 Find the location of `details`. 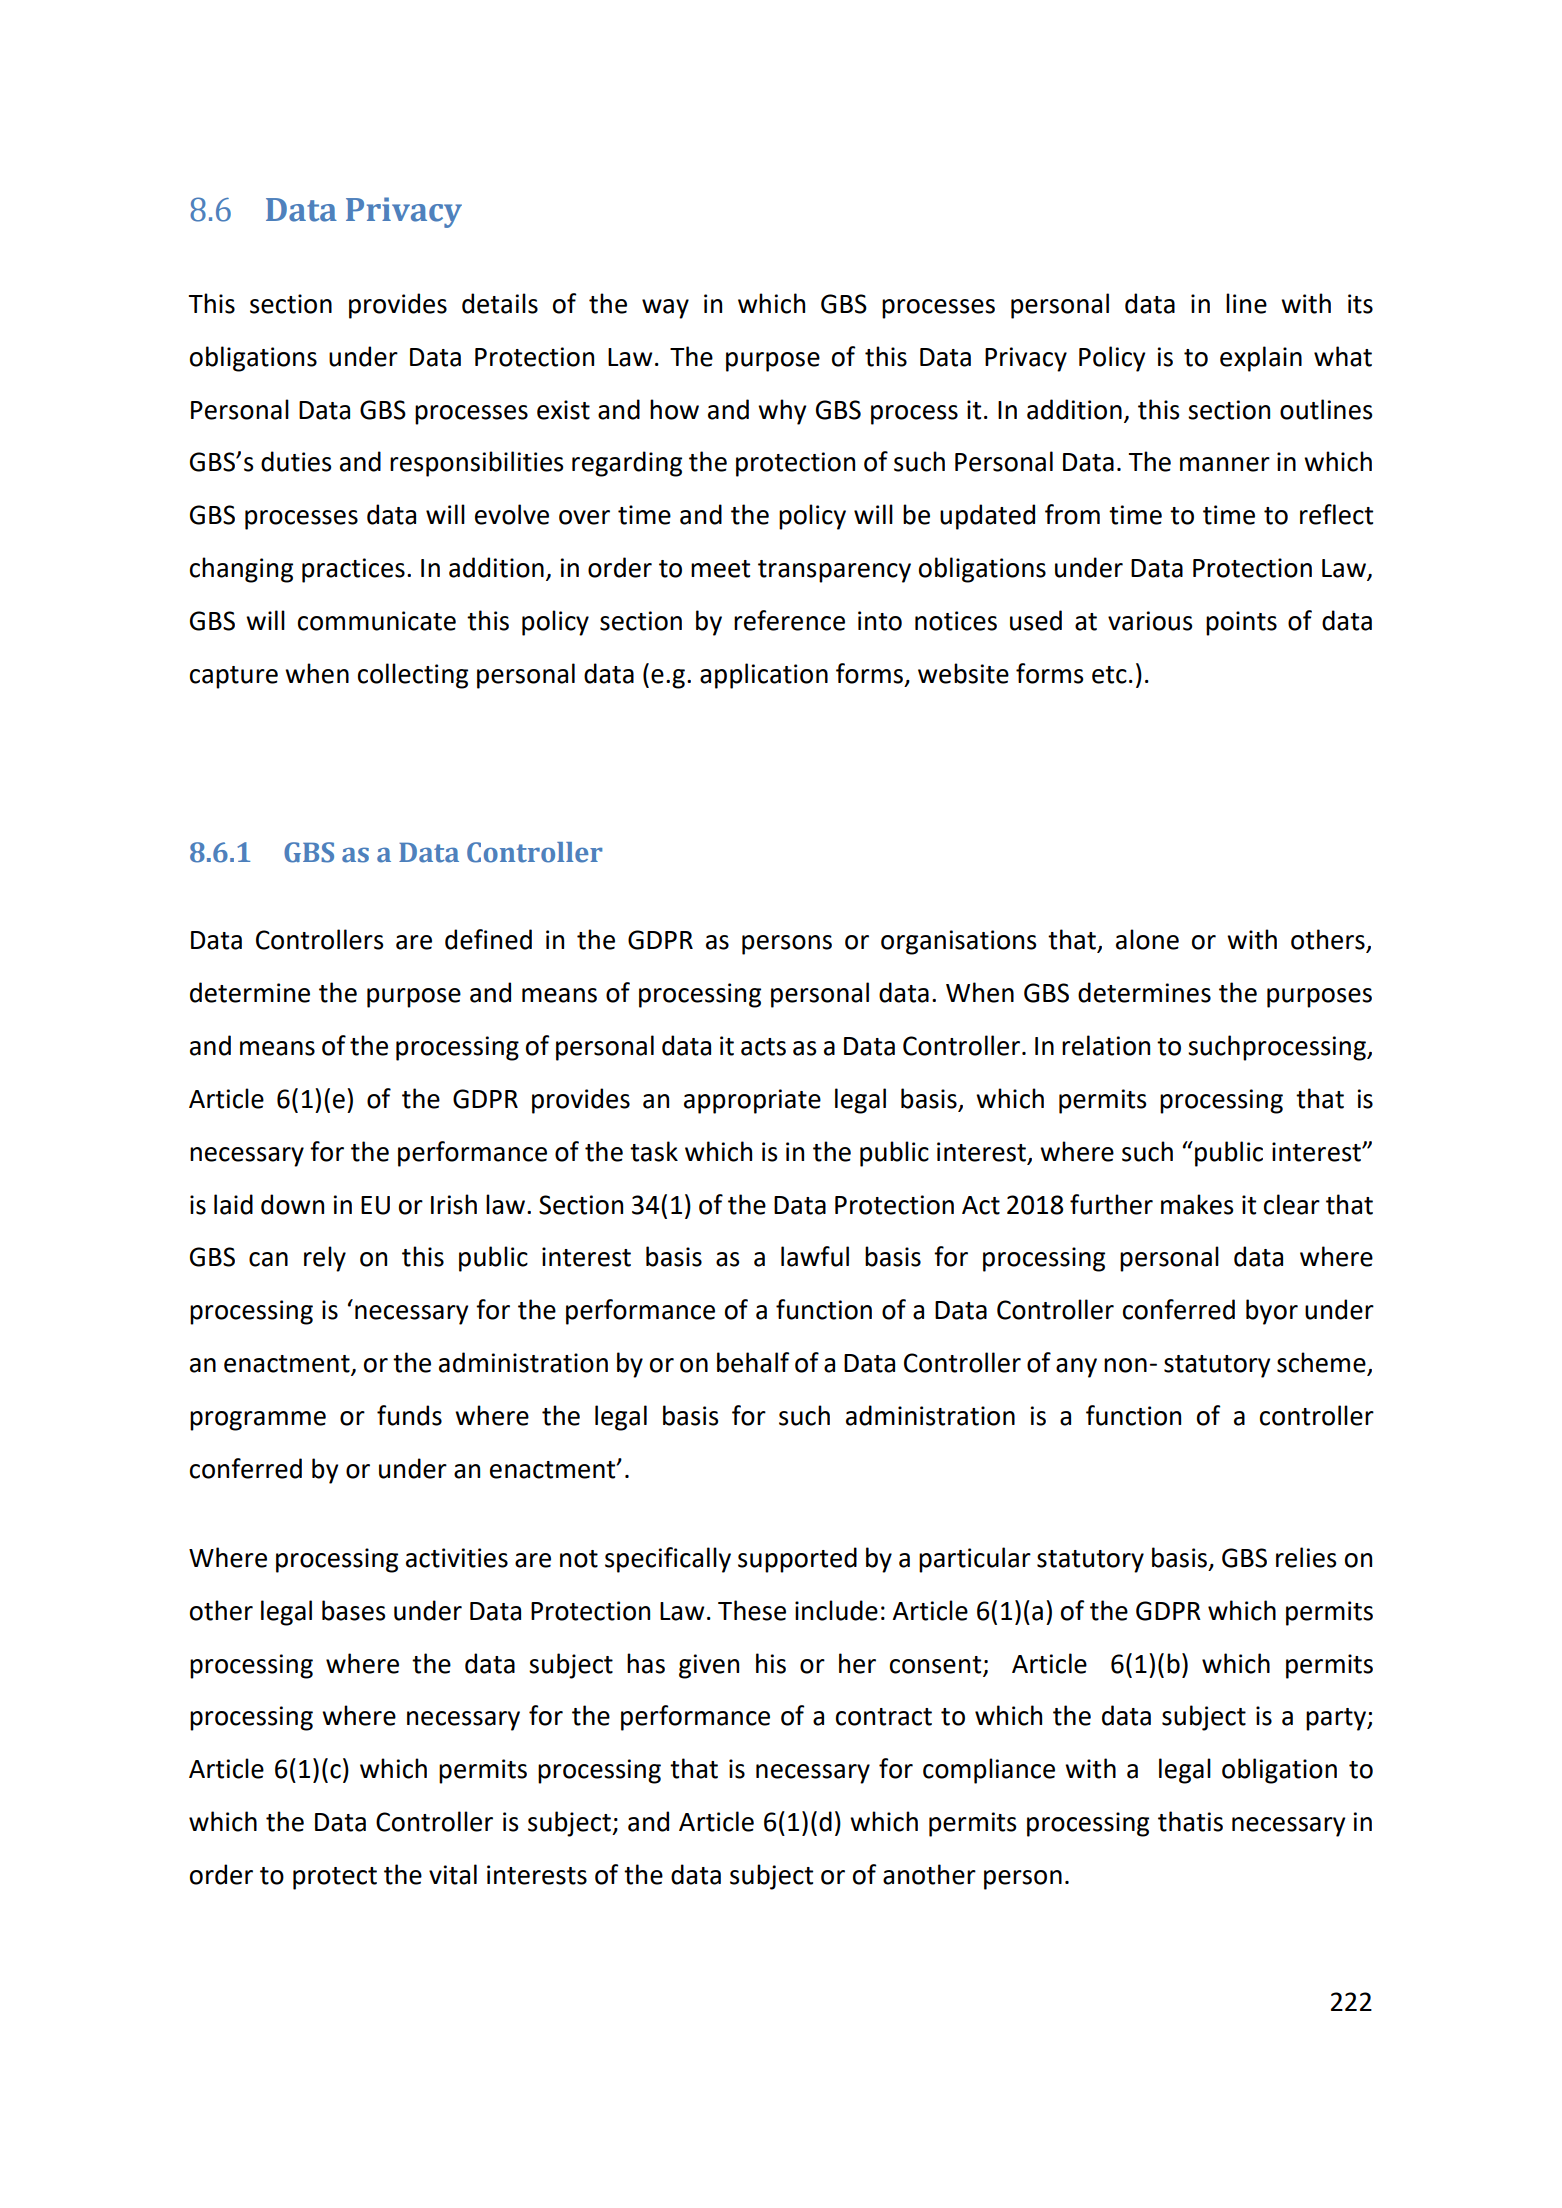

details is located at coordinates (500, 303).
